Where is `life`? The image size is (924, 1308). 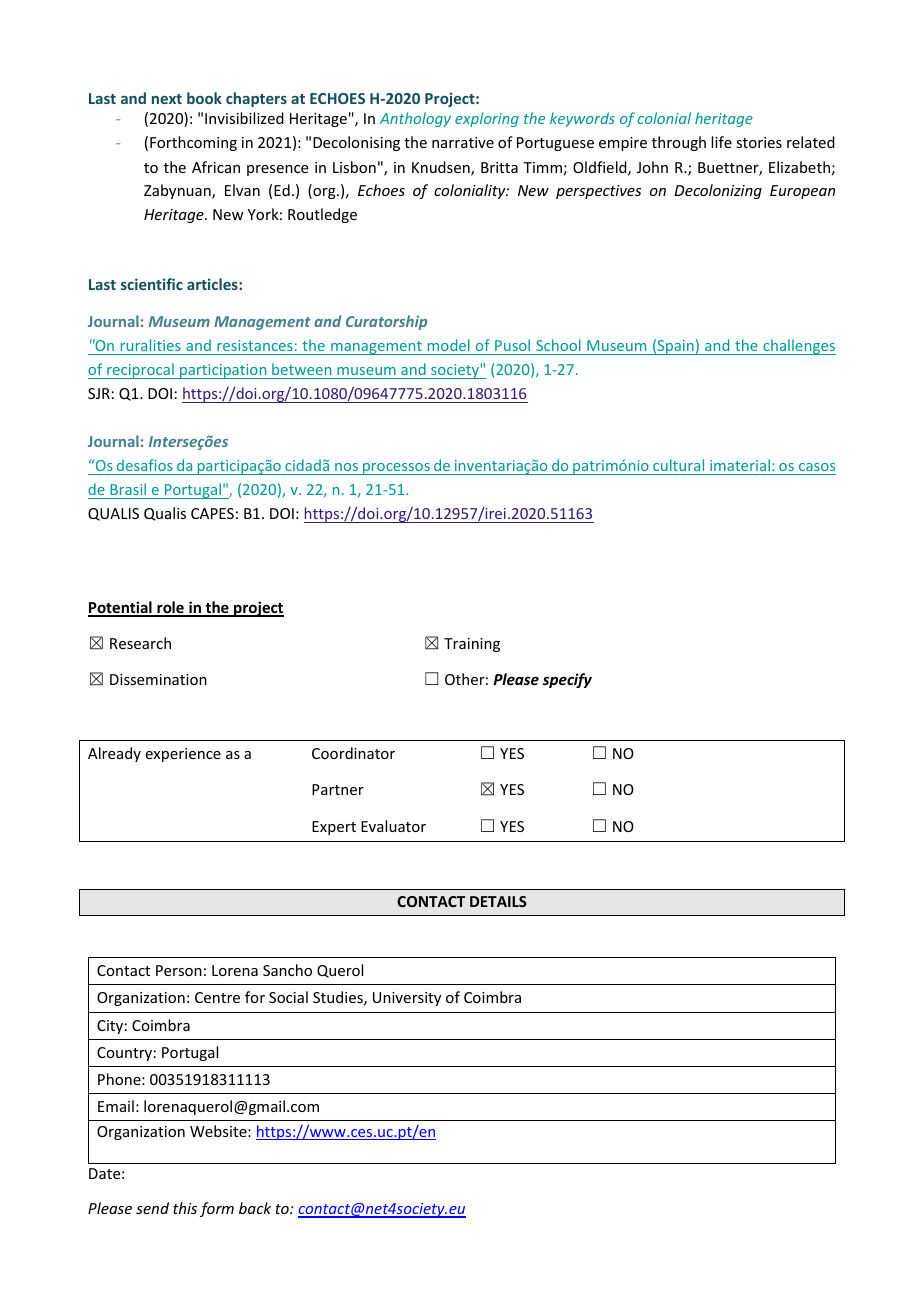
life is located at coordinates (721, 142).
